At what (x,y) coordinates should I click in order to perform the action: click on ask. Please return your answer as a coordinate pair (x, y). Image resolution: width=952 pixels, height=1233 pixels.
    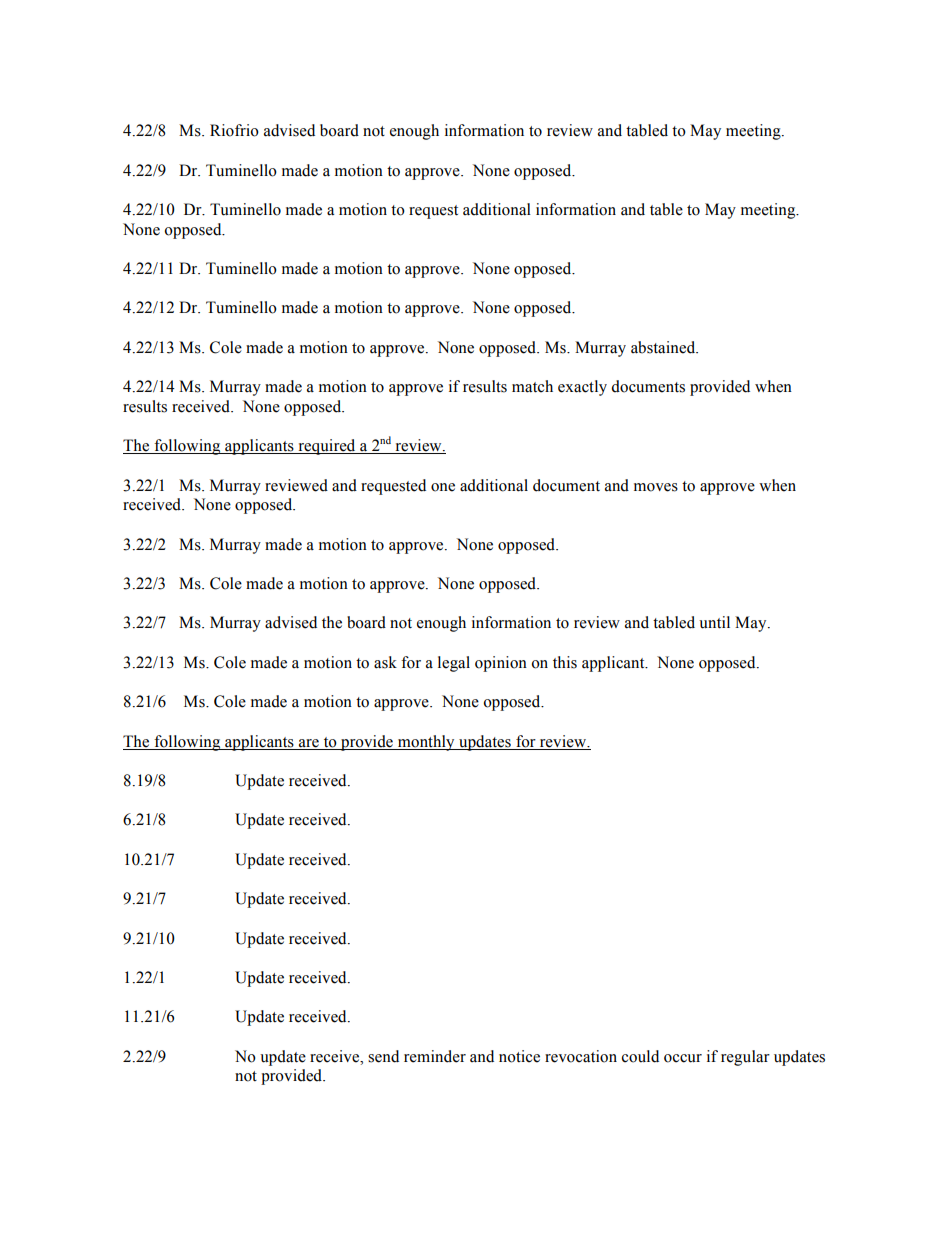
    Looking at the image, I should click on (385, 662).
